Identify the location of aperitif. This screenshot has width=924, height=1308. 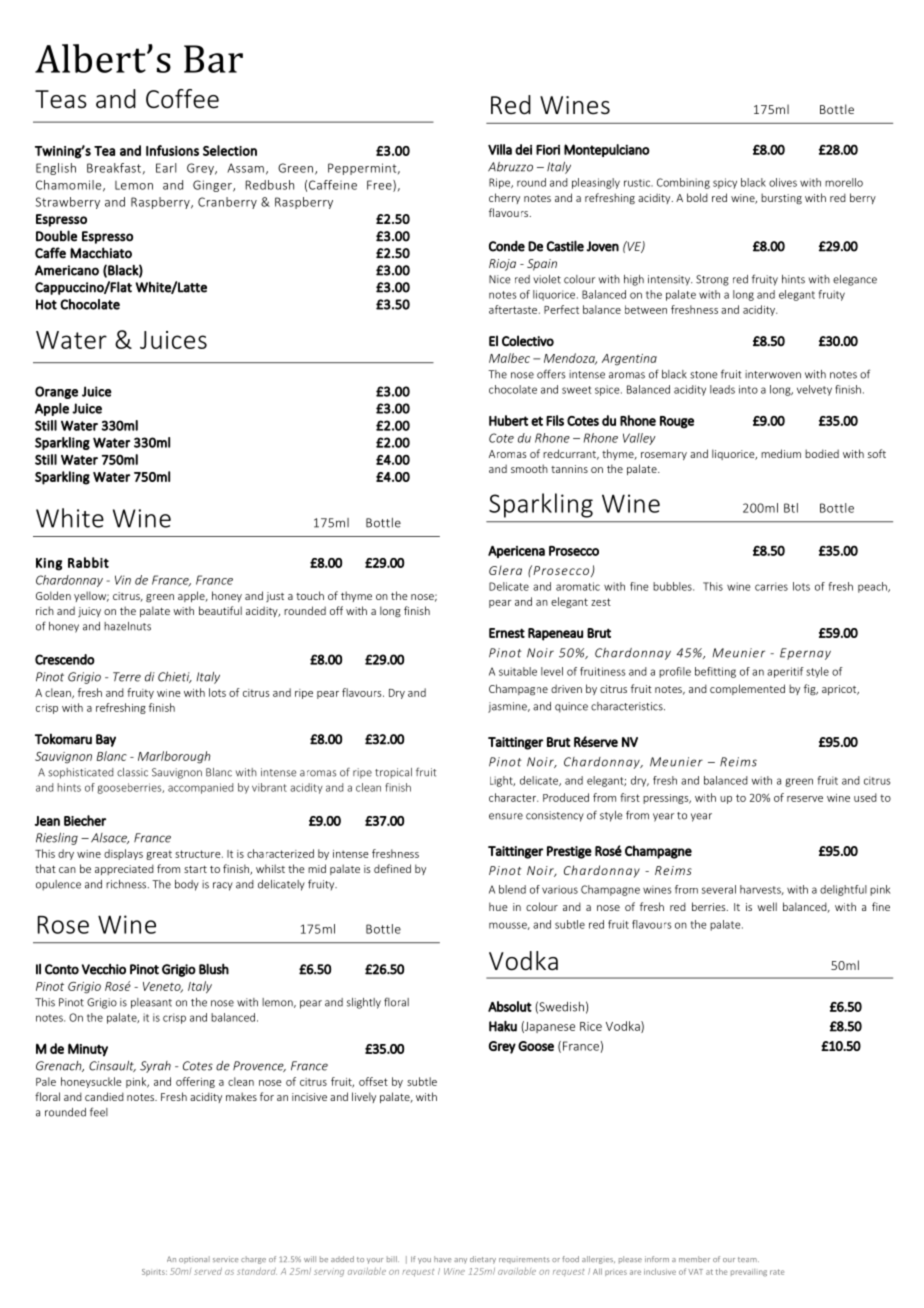
(785, 672).
